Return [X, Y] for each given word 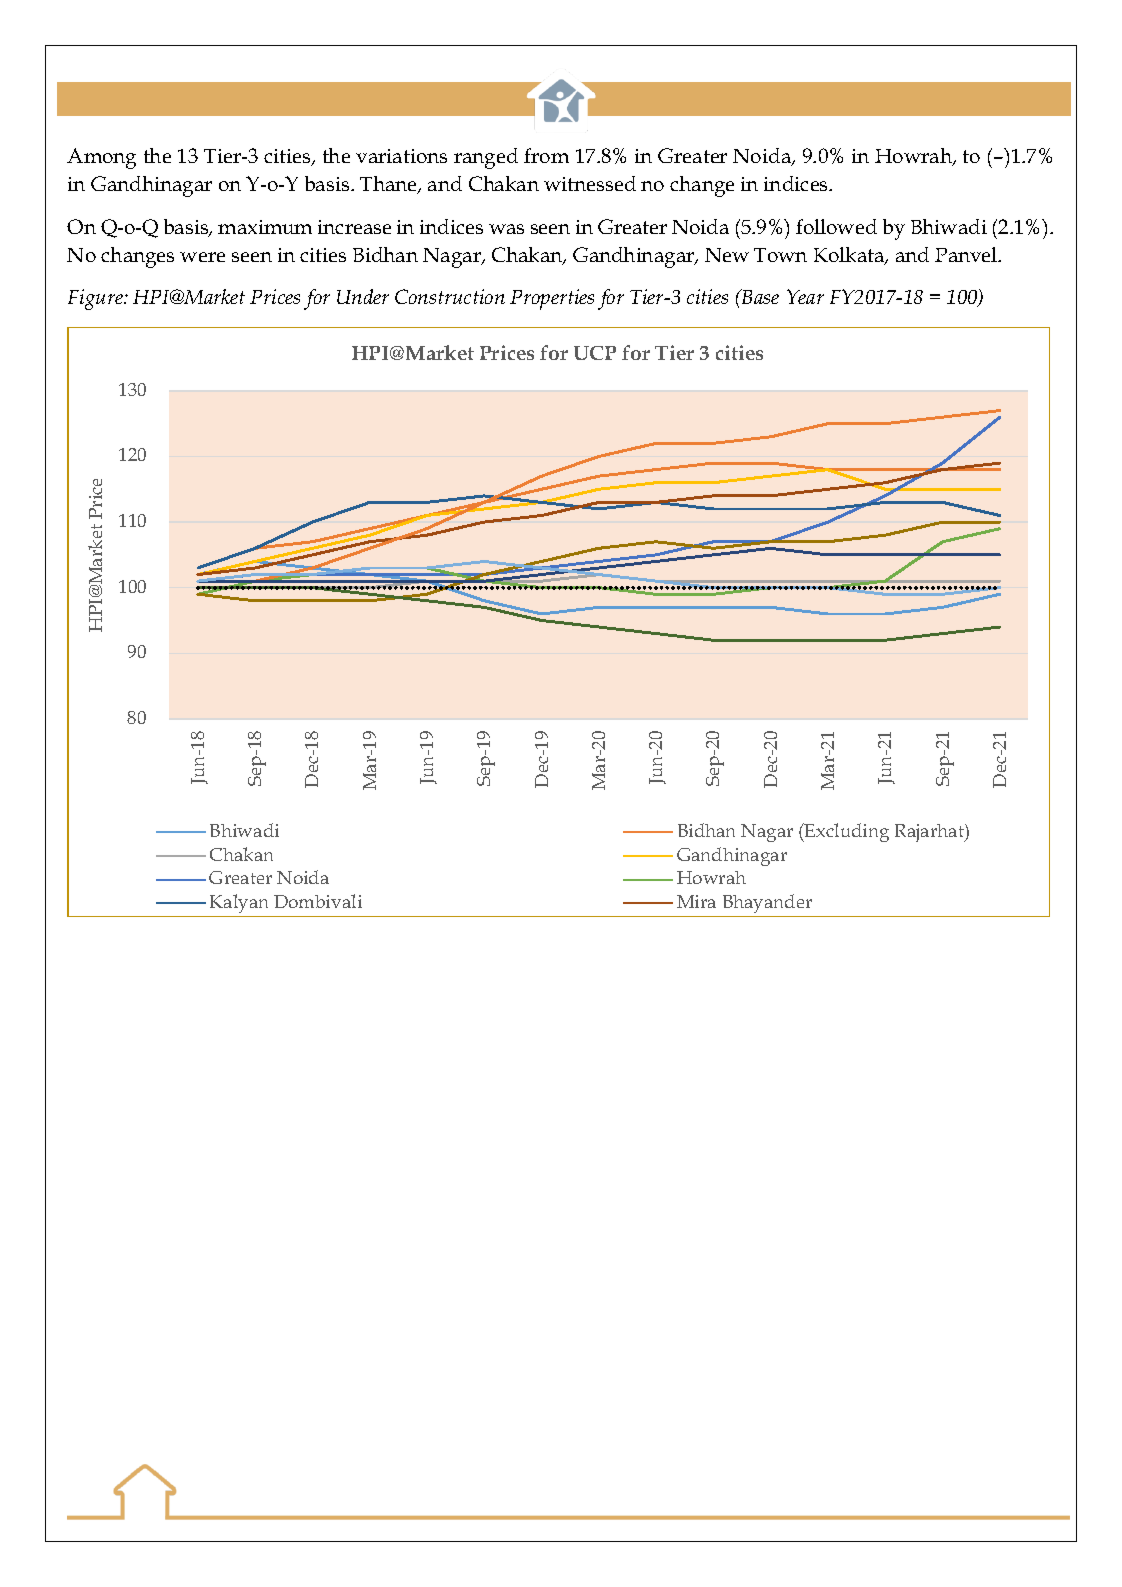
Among [101, 158]
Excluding [846, 832]
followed [836, 226]
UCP [595, 353]
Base [759, 296]
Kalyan [239, 903]
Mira [696, 901]
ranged [486, 158]
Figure [97, 299]
